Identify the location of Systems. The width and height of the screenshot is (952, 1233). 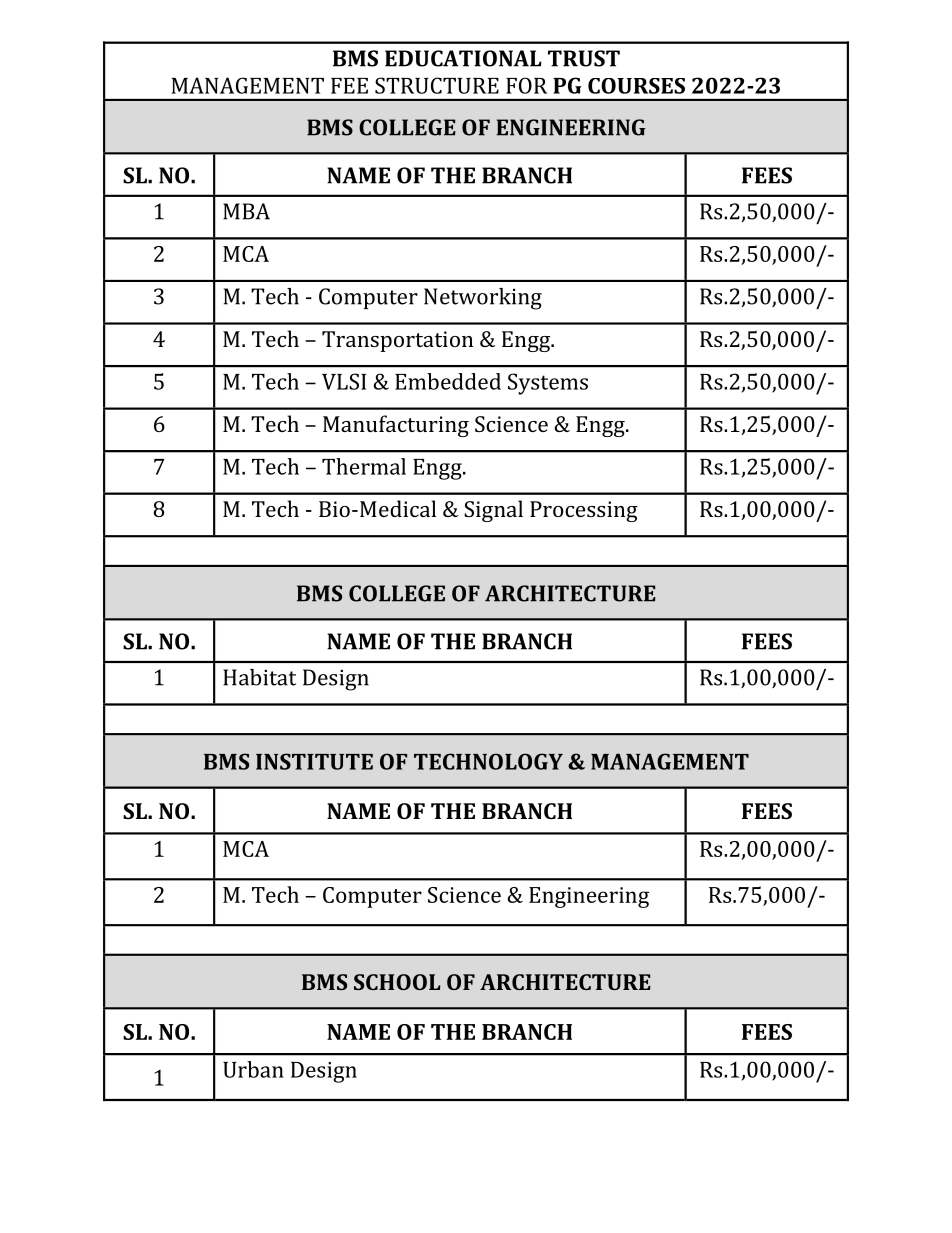
(548, 384).
